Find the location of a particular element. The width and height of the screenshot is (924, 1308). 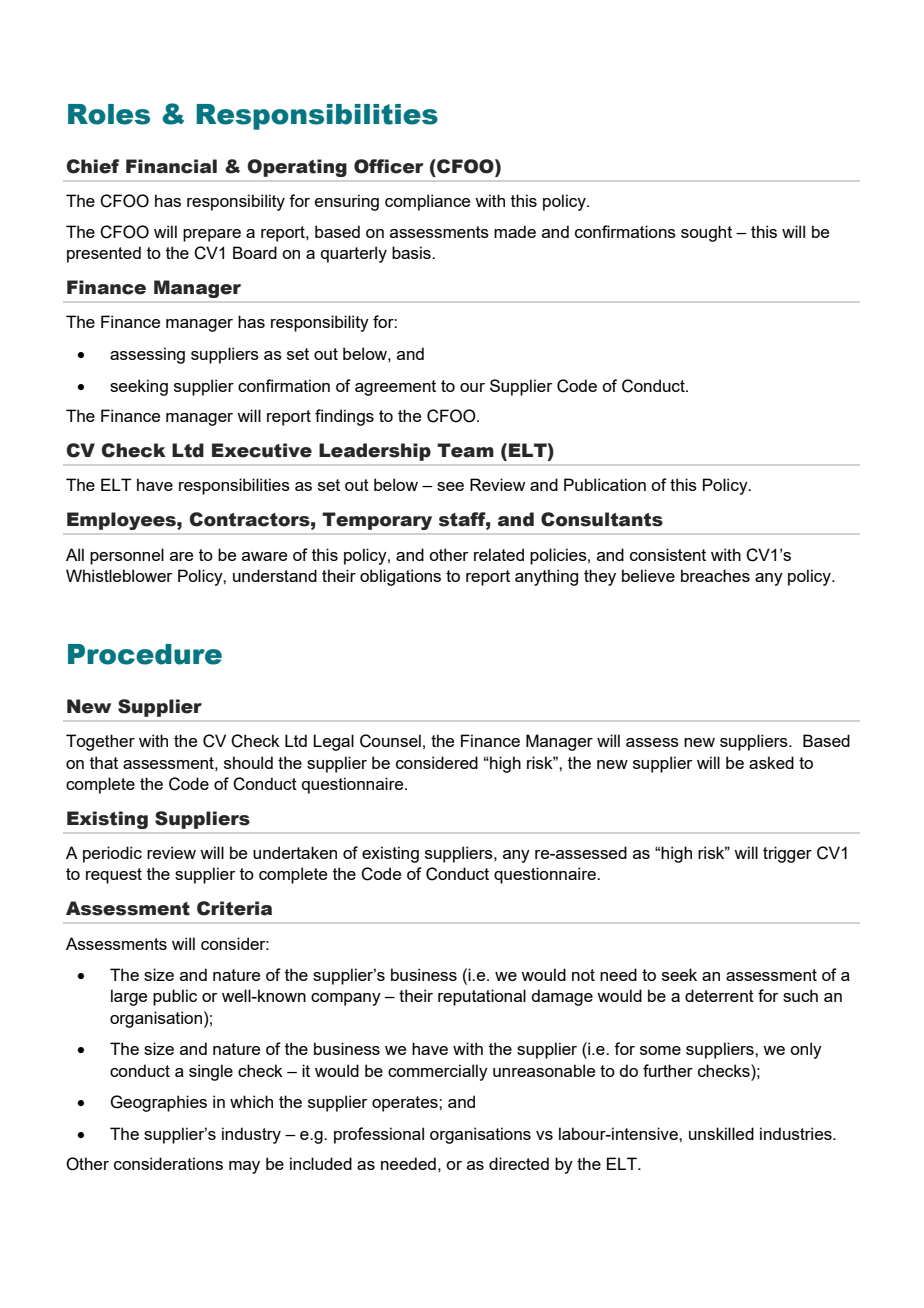

reputational is located at coordinates (482, 997).
